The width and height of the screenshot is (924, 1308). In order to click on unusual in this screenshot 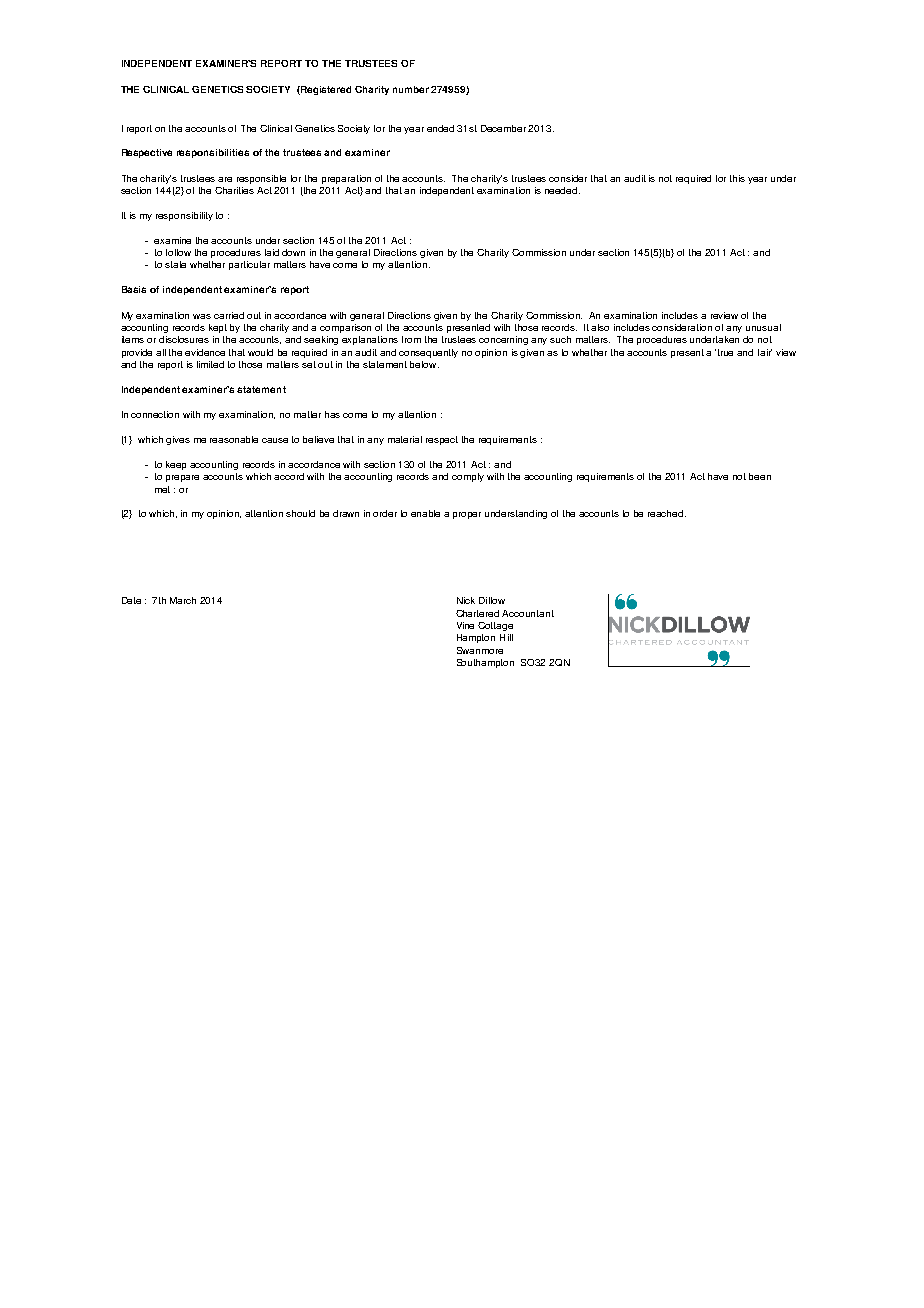, I will do `click(763, 327)`.
